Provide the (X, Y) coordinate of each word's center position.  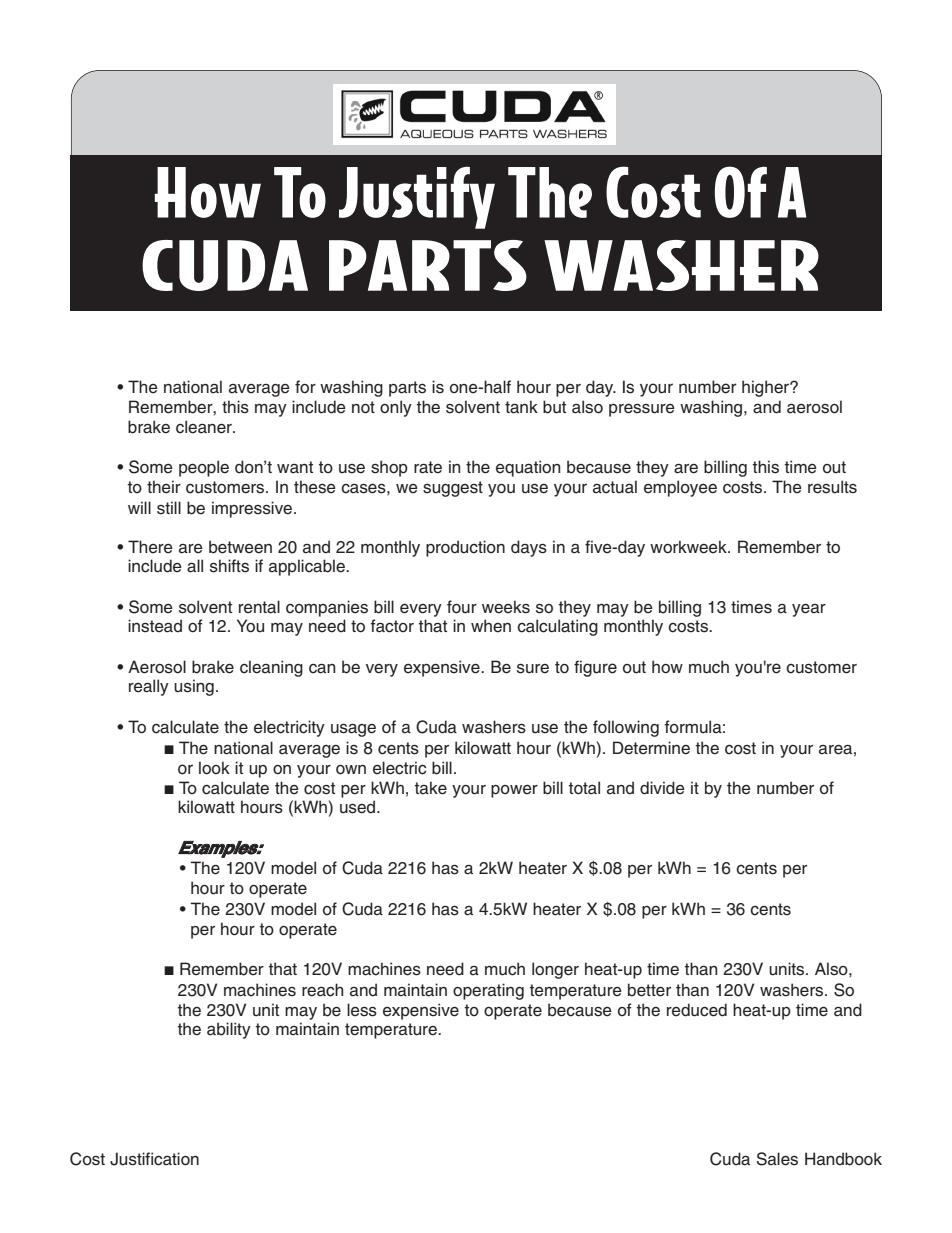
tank (521, 407)
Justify (417, 198)
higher (766, 388)
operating (488, 991)
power (514, 791)
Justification (154, 1159)
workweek (689, 547)
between (240, 547)
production (465, 548)
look (214, 768)
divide (662, 788)
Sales (777, 1159)
